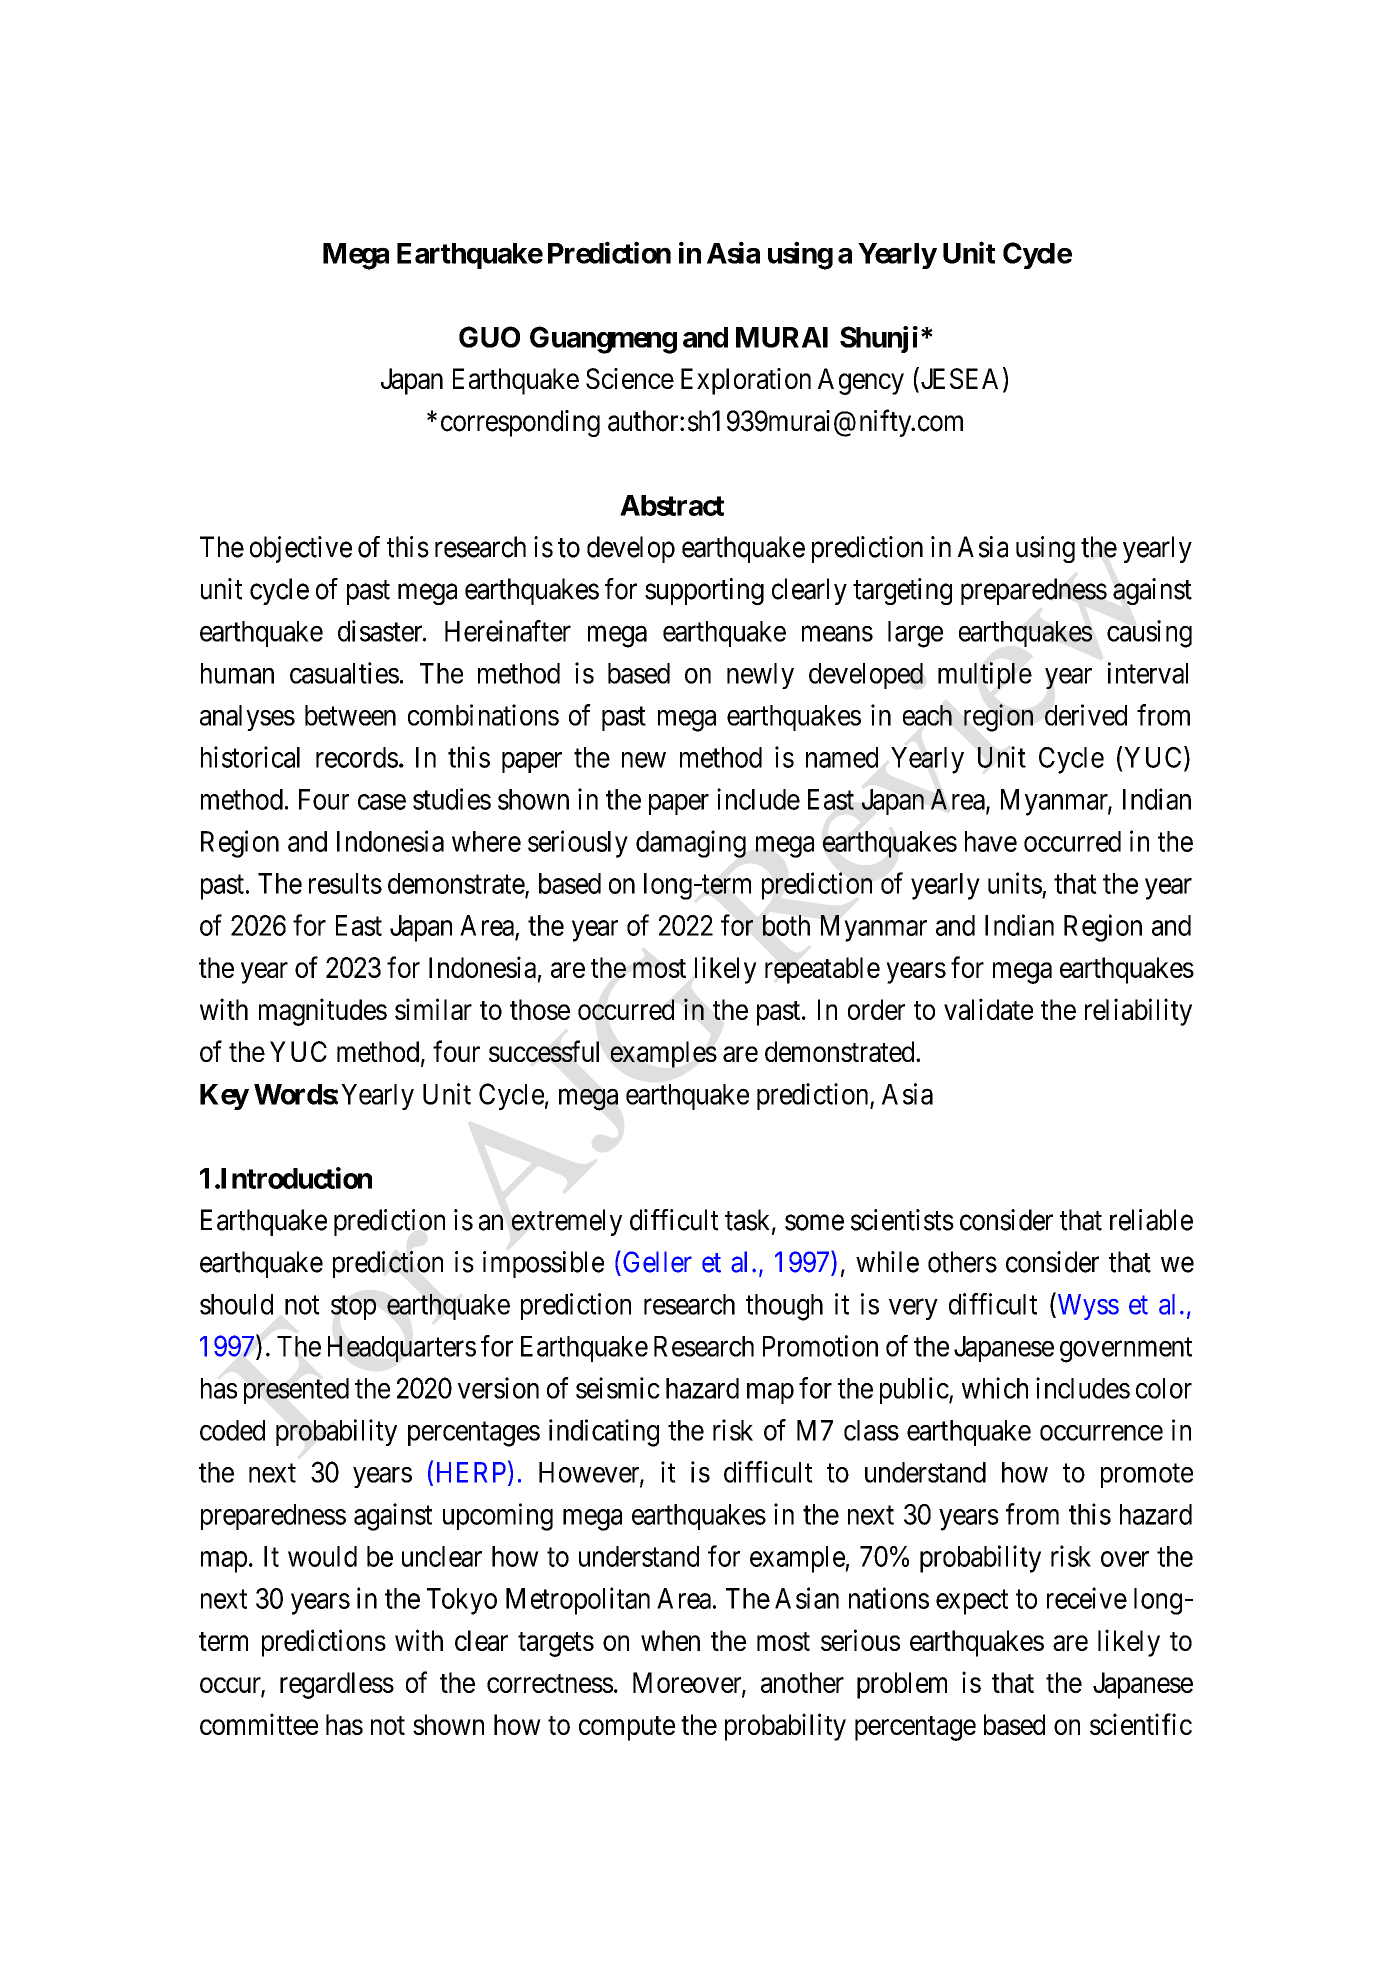 This screenshot has width=1391, height=1967. Describe the element at coordinates (657, 1262) in the screenshot. I see `Geller` at that location.
